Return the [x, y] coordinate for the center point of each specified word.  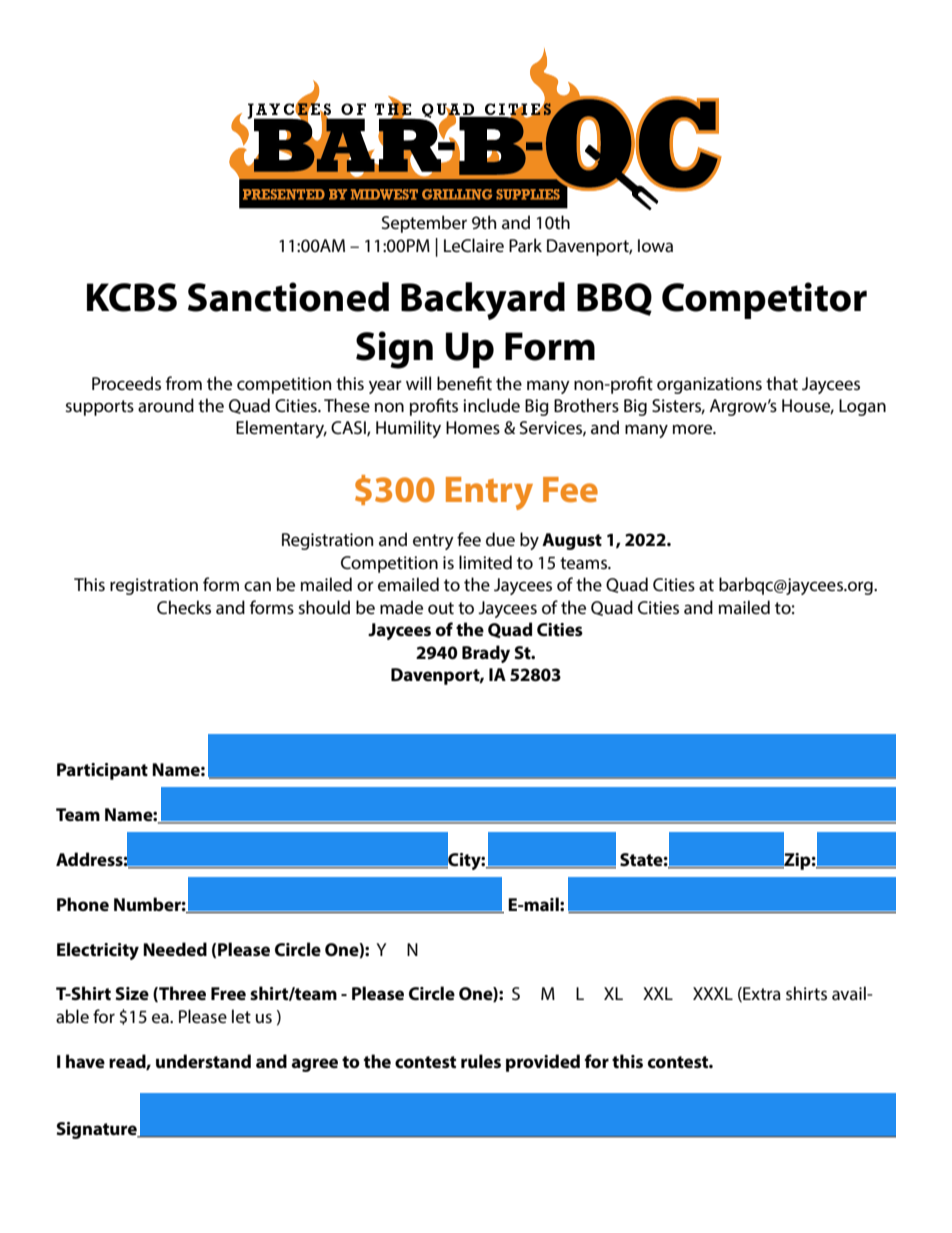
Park [525, 245]
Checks [184, 607]
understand [203, 1061]
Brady [486, 654]
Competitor [764, 300]
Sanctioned [288, 297]
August [572, 541]
